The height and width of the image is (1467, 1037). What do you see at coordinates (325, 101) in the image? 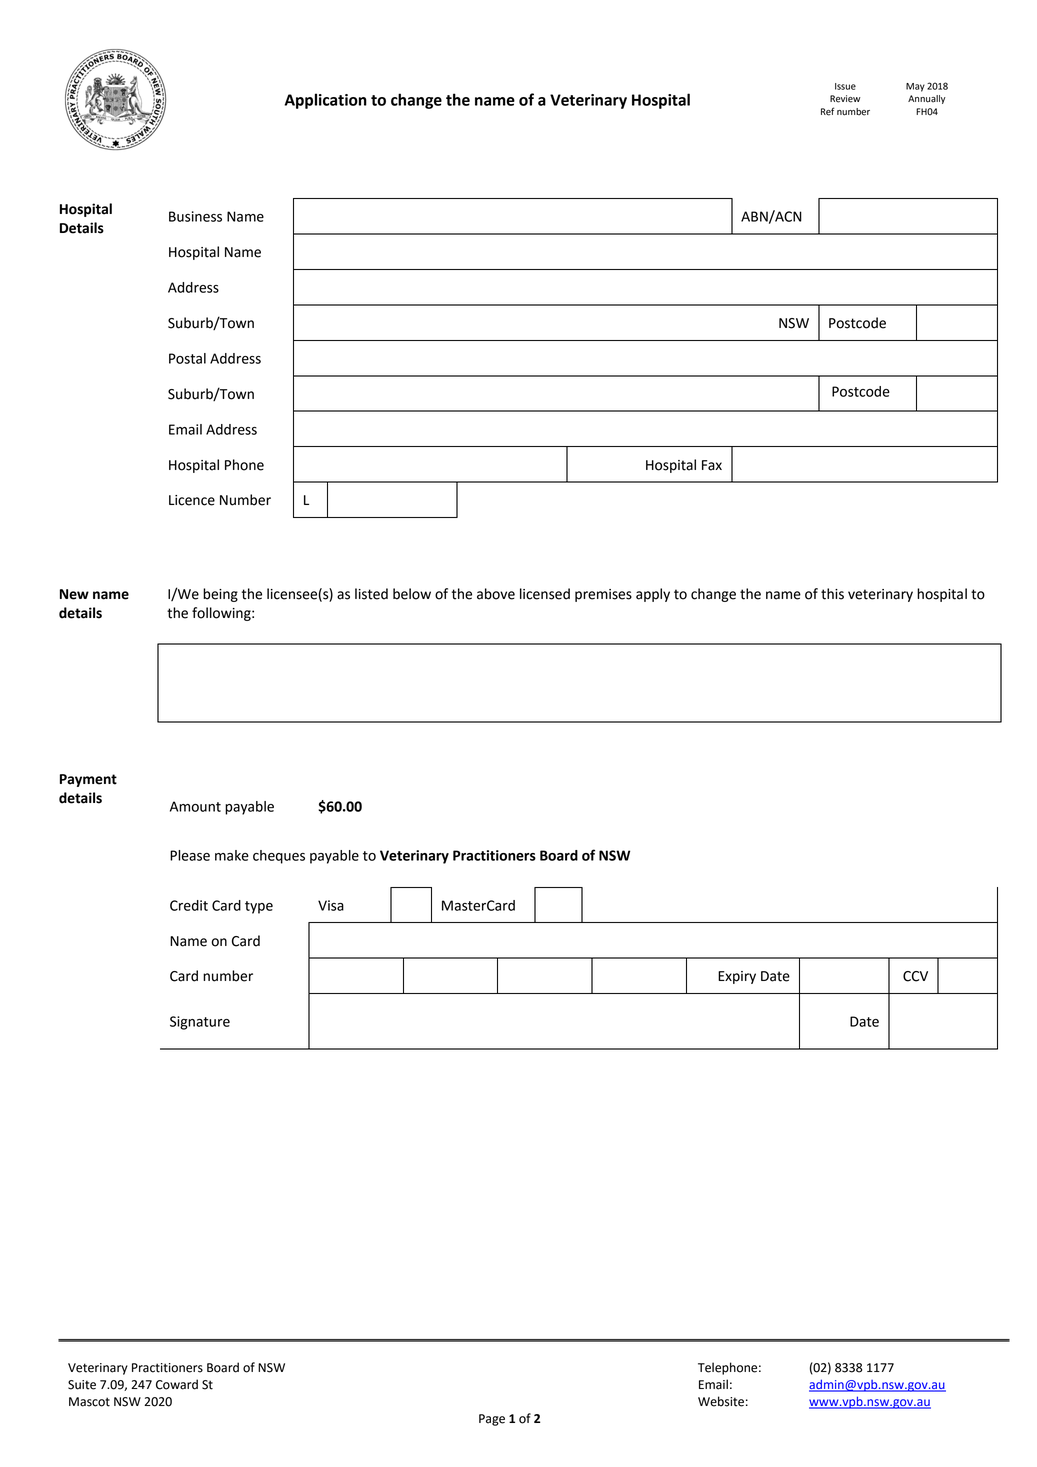
I see `Application` at bounding box center [325, 101].
